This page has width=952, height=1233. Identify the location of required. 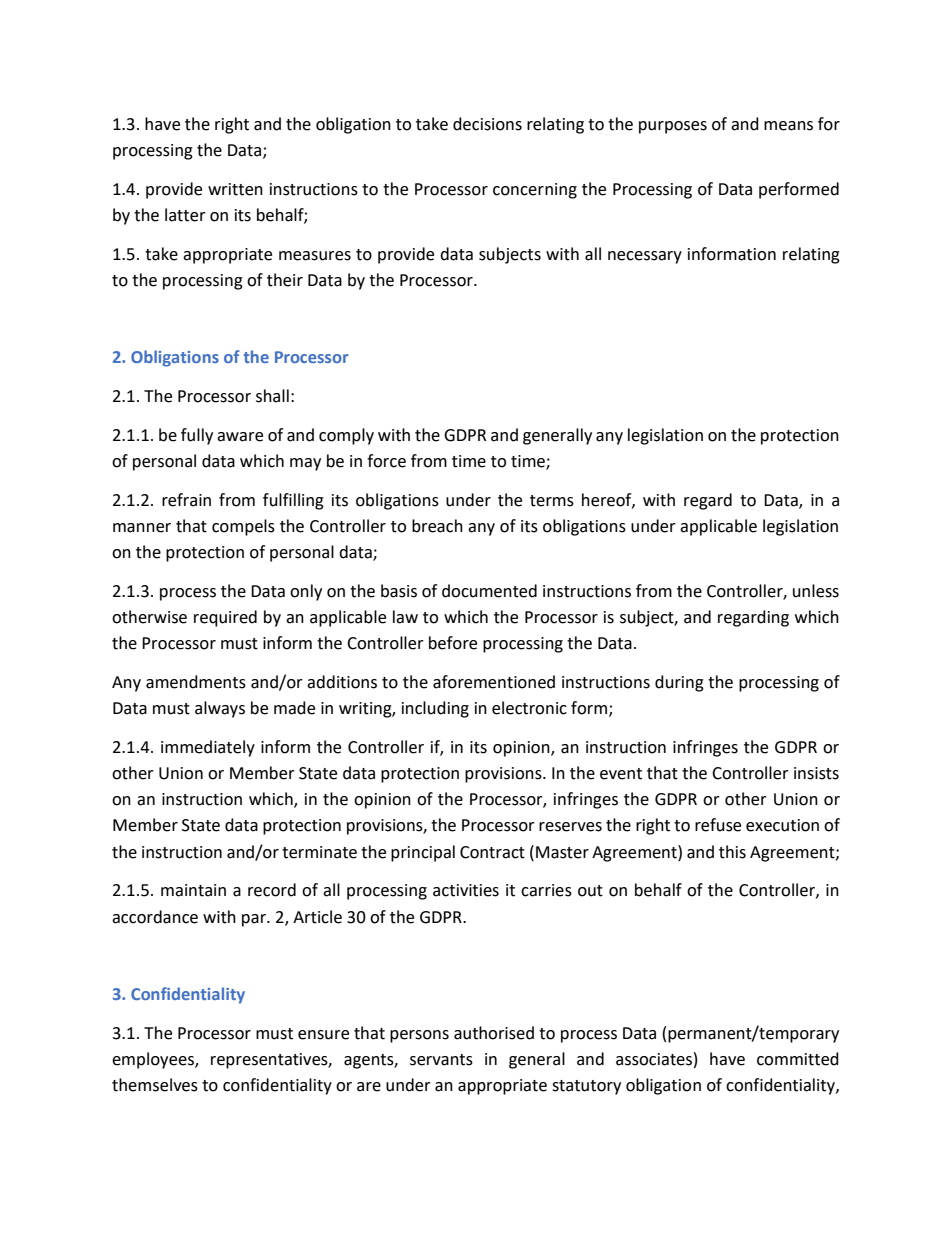
(225, 618).
